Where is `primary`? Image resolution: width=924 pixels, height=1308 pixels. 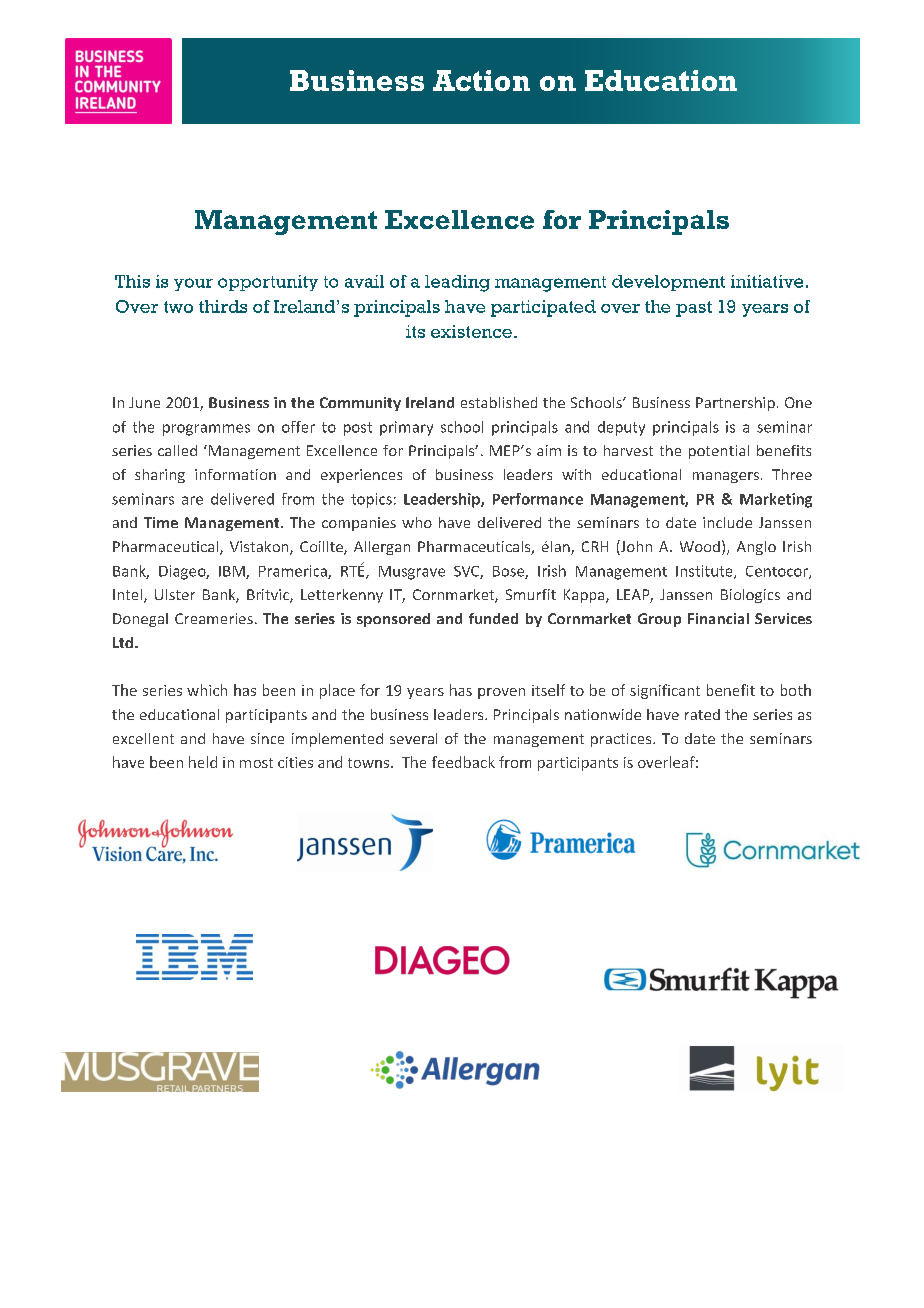 primary is located at coordinates (406, 428).
